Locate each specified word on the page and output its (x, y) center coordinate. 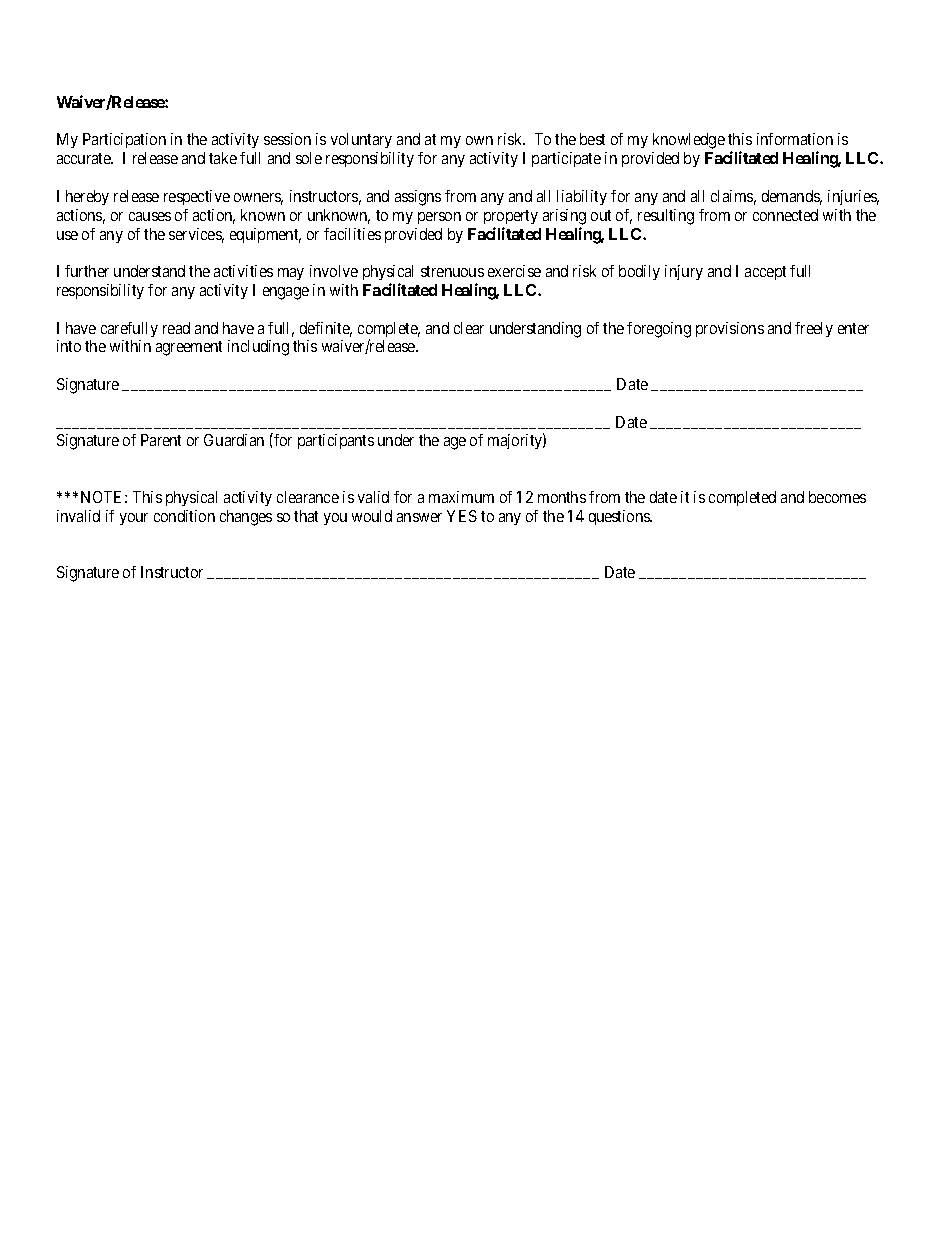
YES (462, 516)
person (439, 218)
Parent (161, 440)
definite (326, 329)
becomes (837, 497)
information (795, 139)
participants (336, 441)
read (176, 328)
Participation (124, 140)
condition (184, 516)
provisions (730, 329)
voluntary (361, 140)
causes (150, 216)
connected (785, 215)
